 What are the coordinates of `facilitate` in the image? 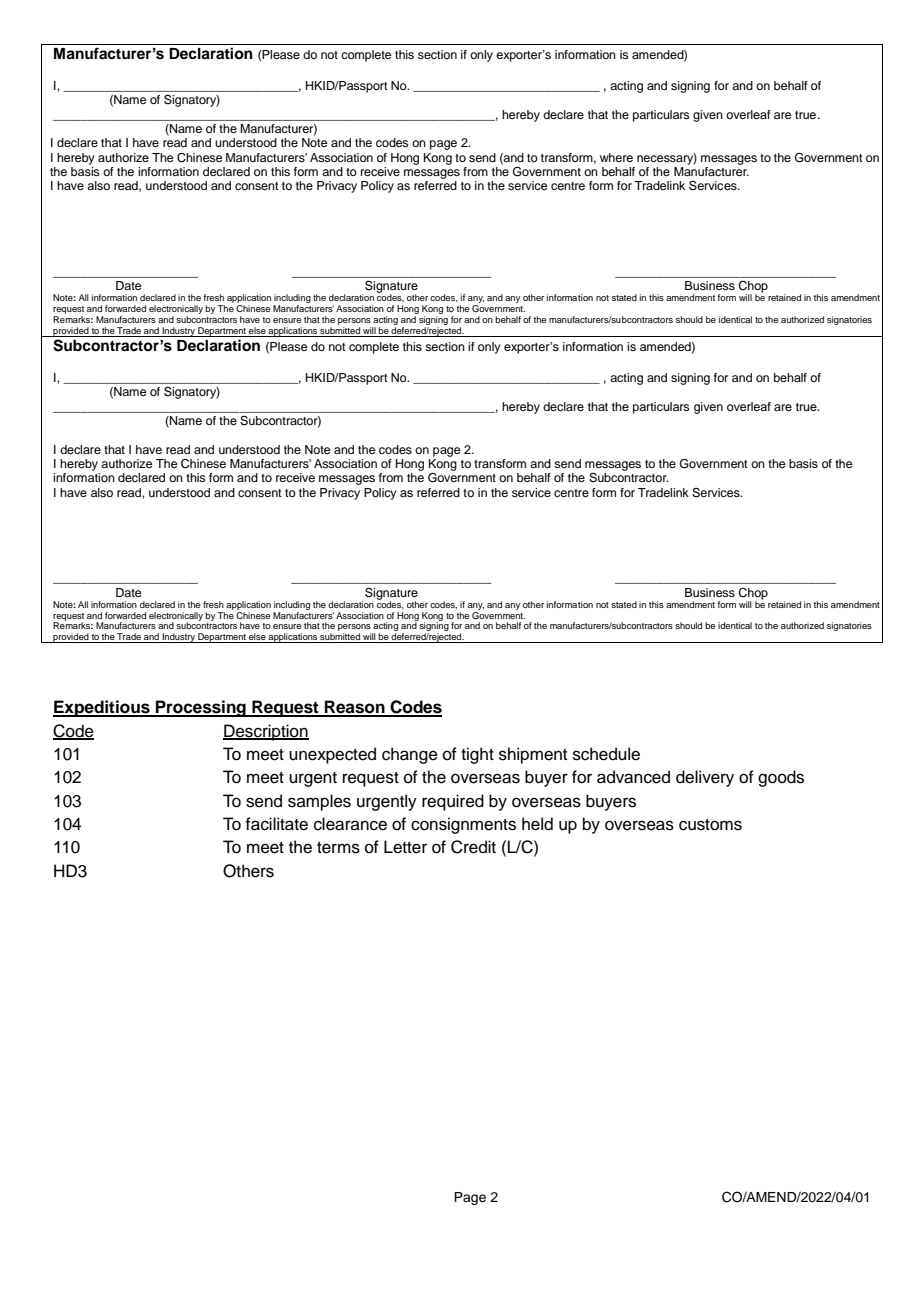 It's located at (276, 824).
